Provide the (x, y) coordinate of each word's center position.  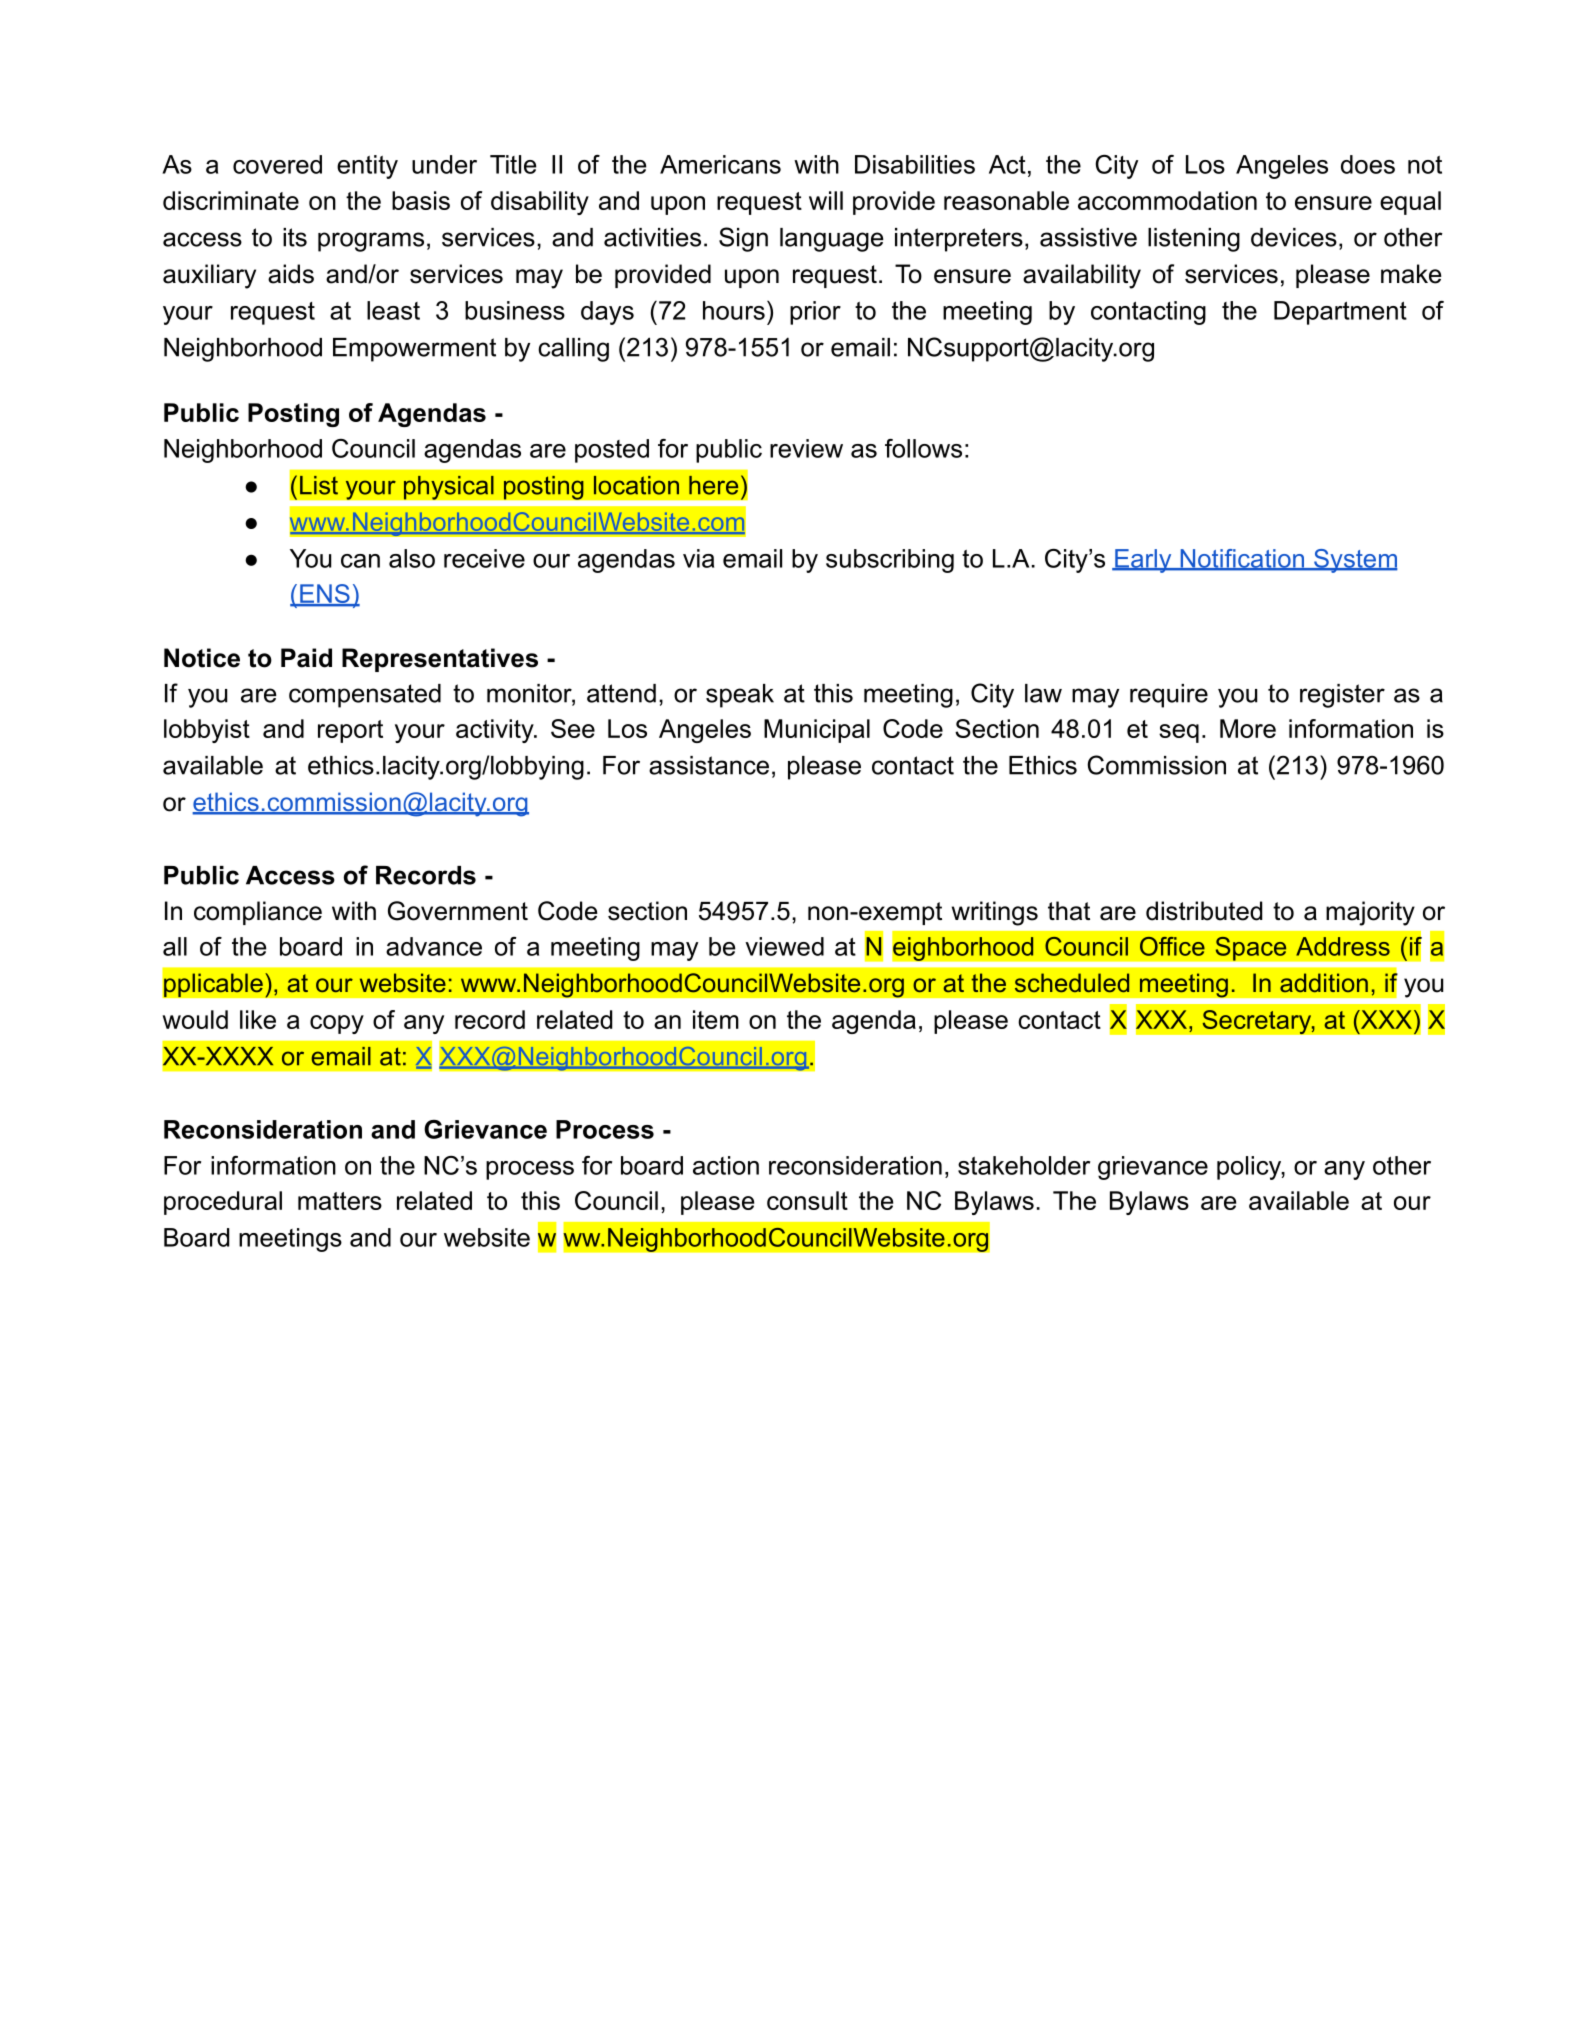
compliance (258, 913)
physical (448, 487)
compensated (365, 696)
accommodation (1167, 200)
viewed (784, 946)
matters (340, 1201)
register (1342, 696)
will (826, 200)
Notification (1242, 559)
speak (740, 696)
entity (367, 167)
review (806, 448)
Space (1251, 948)
